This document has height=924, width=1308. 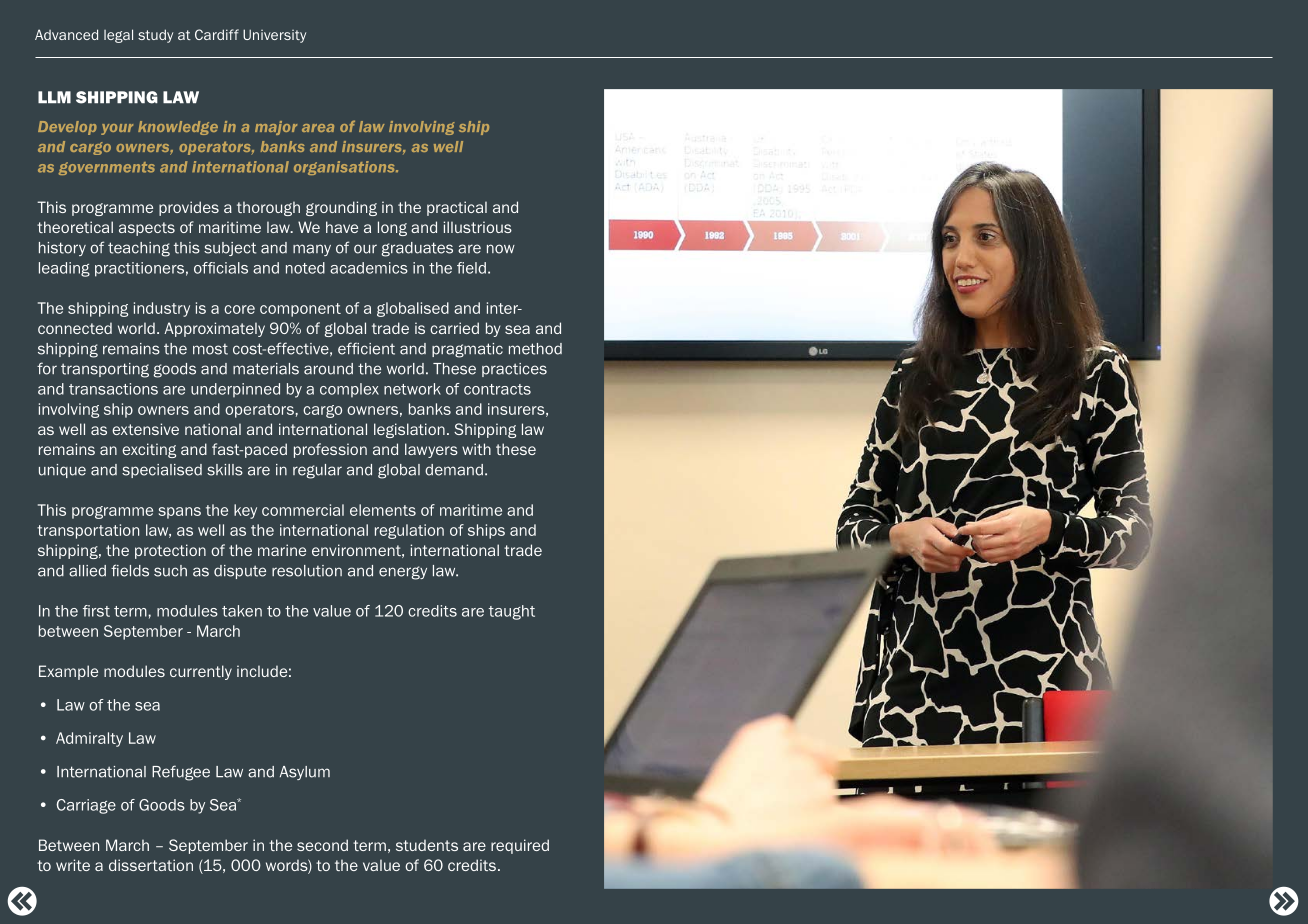 I want to click on second, so click(x=322, y=845).
